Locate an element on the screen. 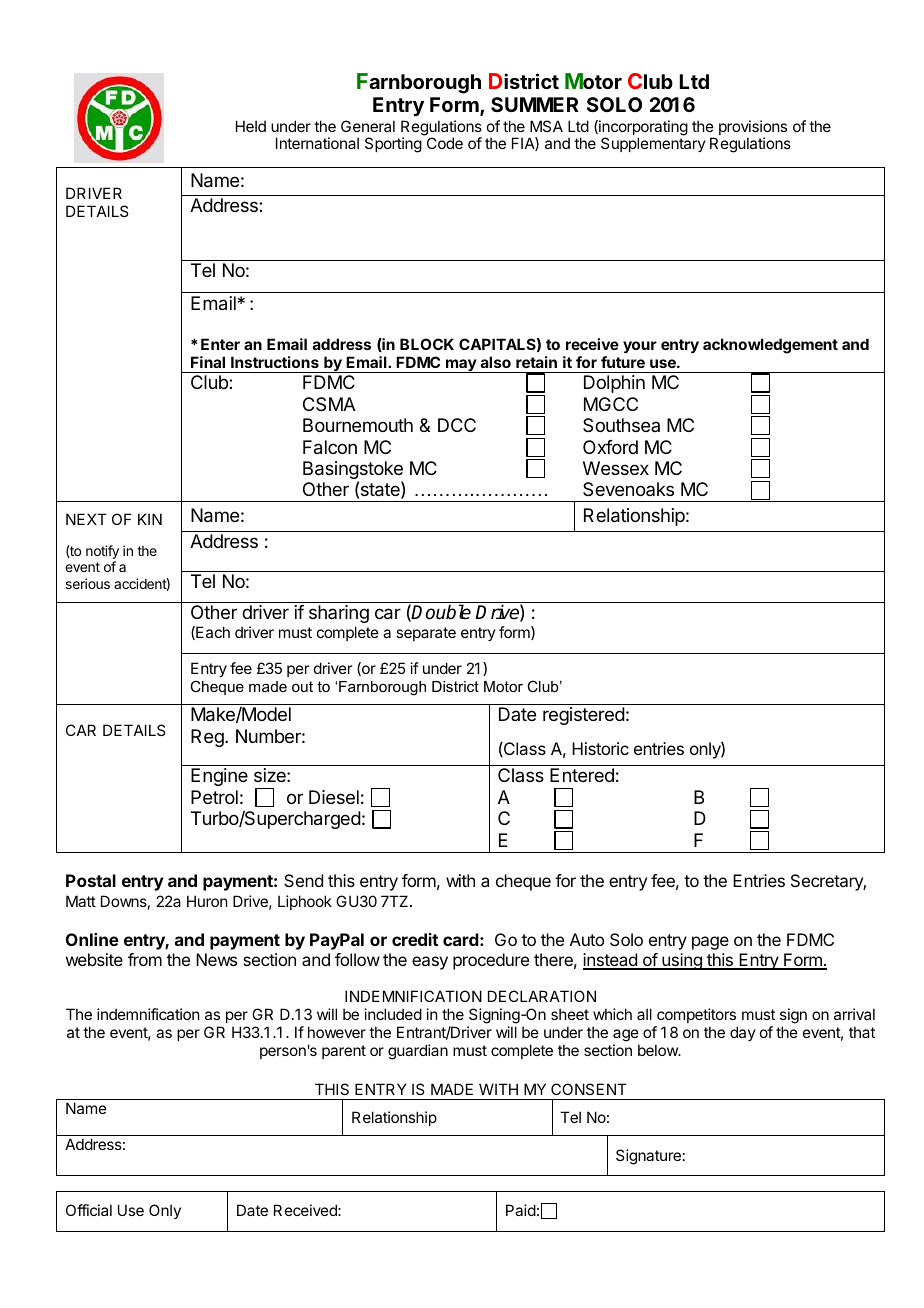 The image size is (924, 1308). DCC is located at coordinates (457, 425).
